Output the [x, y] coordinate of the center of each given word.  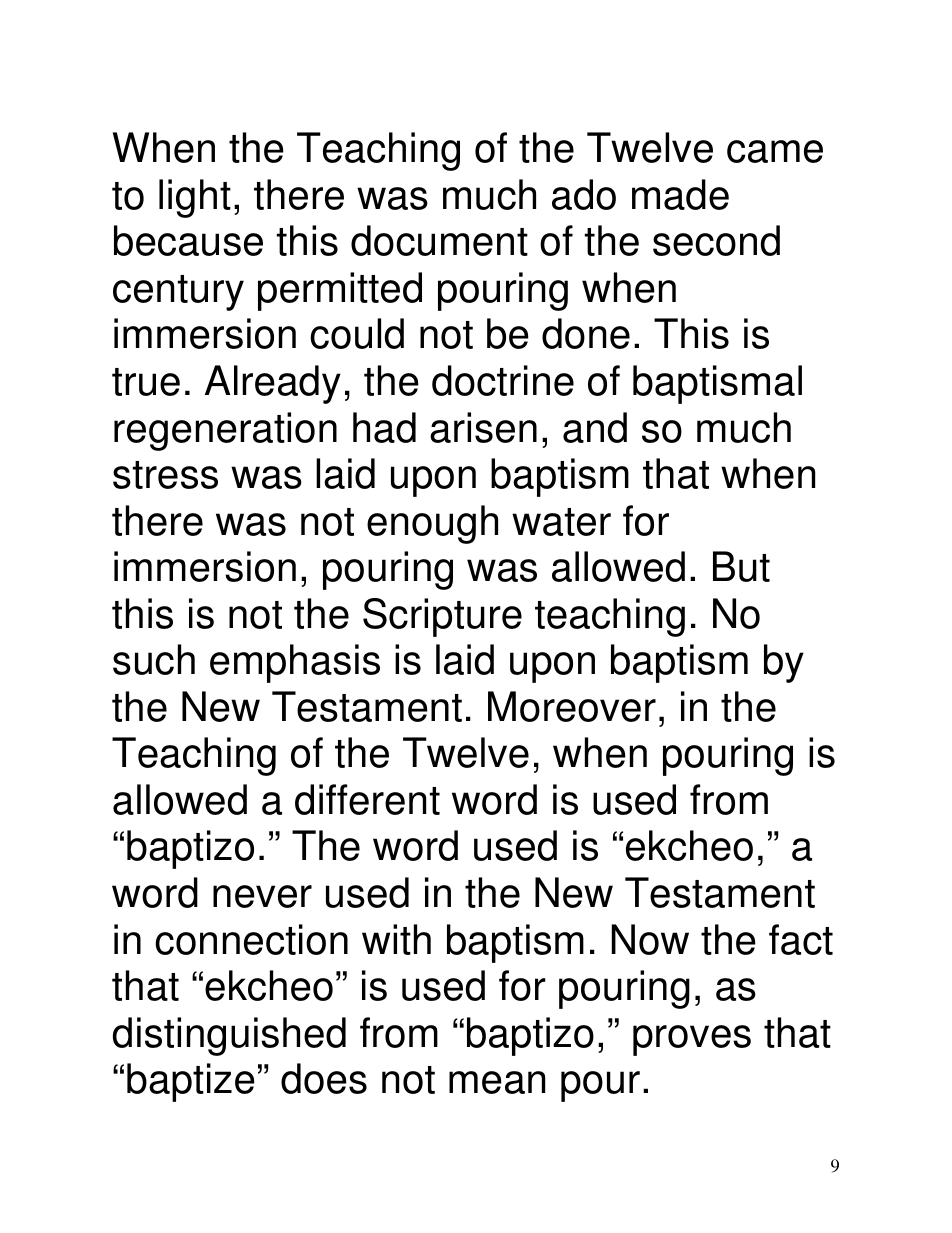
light [195, 198]
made [680, 194]
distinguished [229, 1036]
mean [497, 1082]
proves [692, 1040]
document [439, 240]
